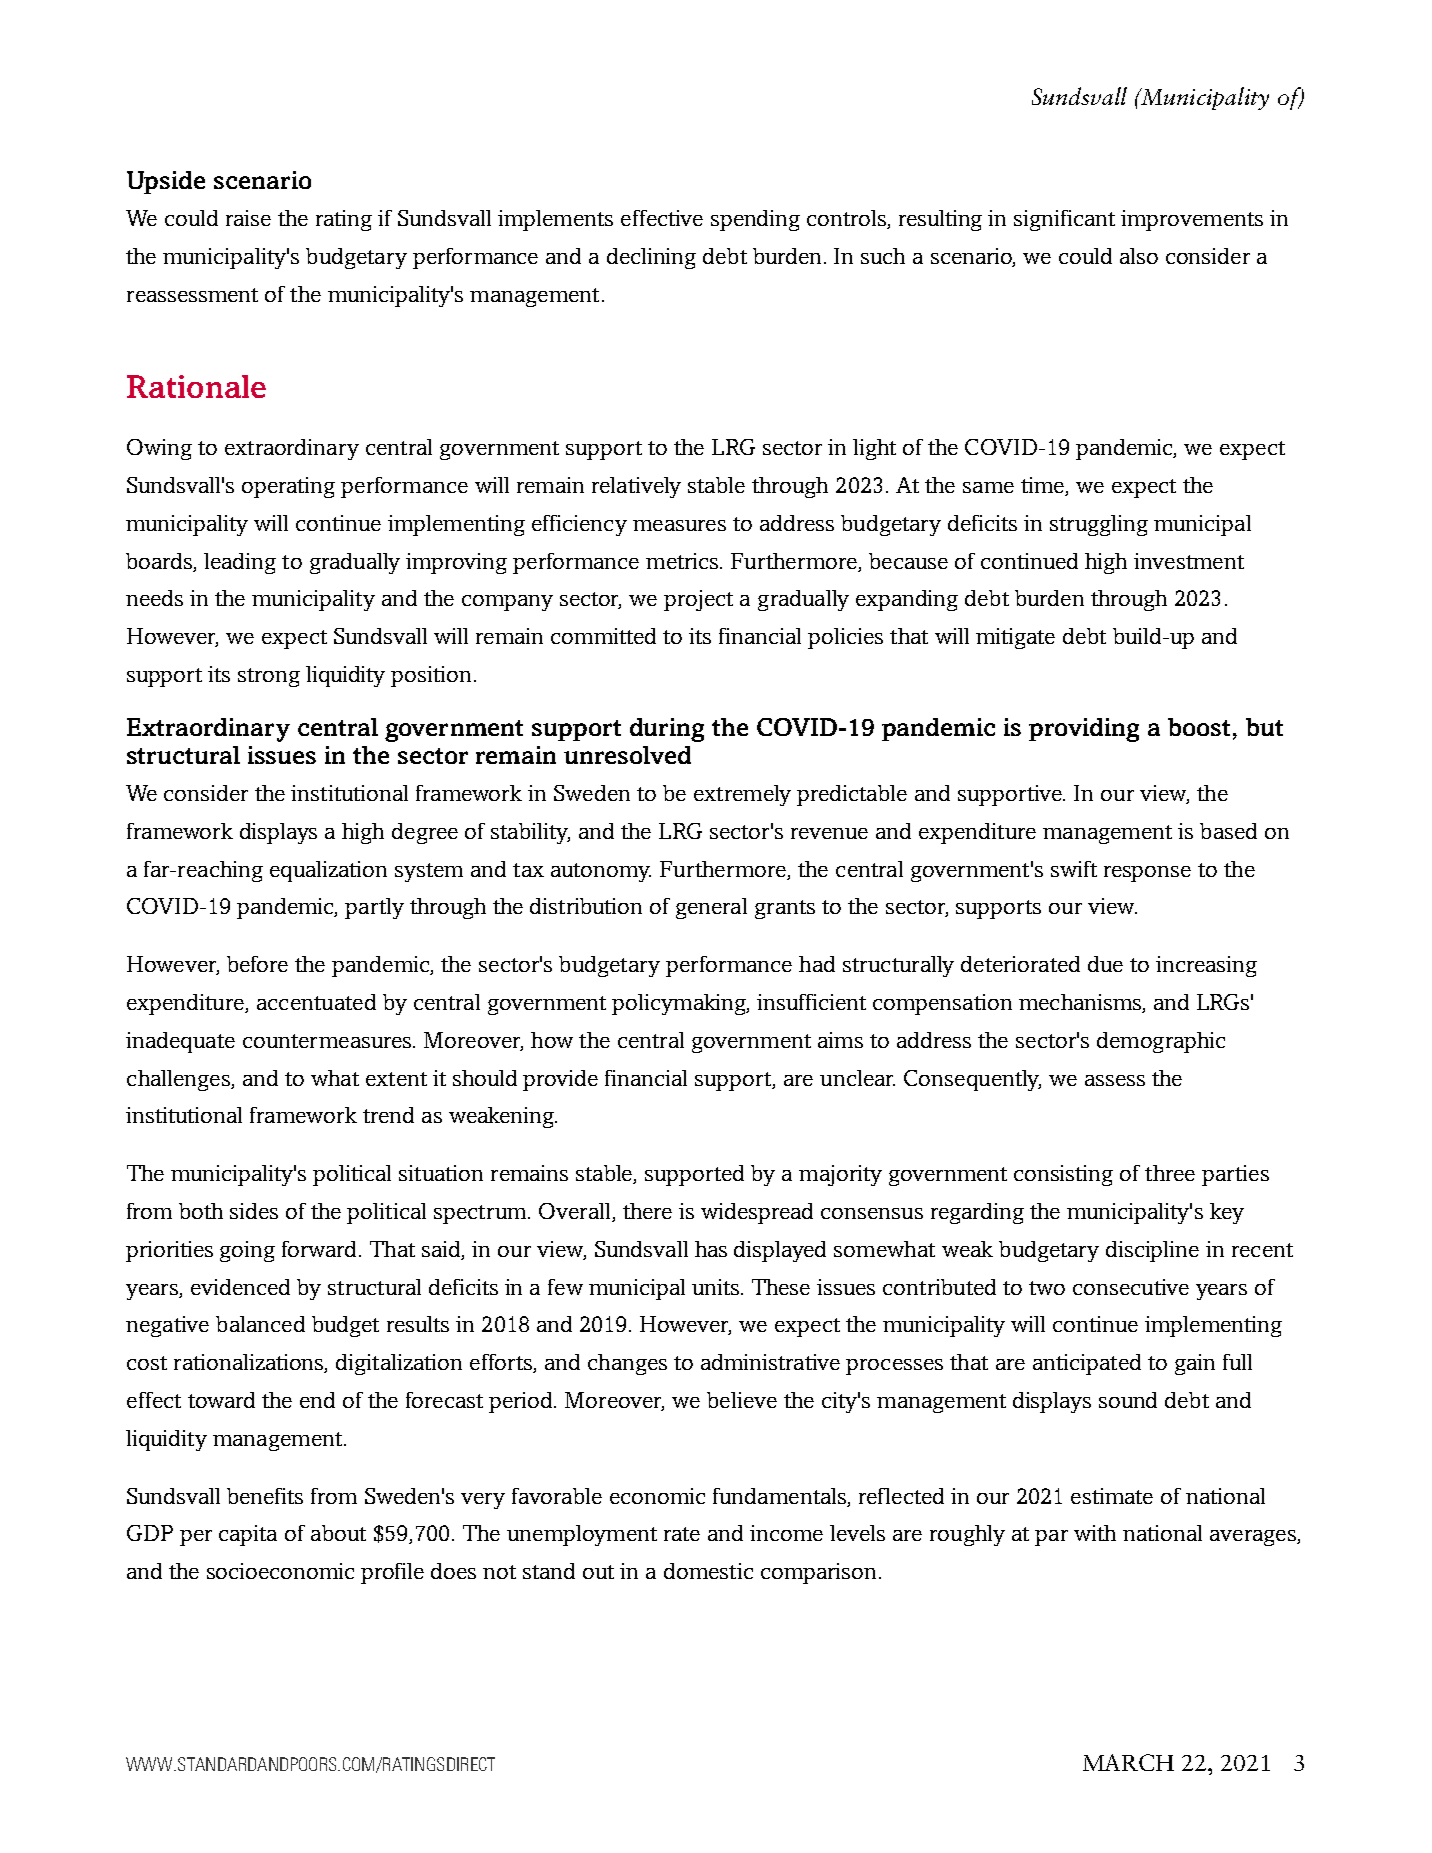 This page has height=1853, width=1432. Describe the element at coordinates (1105, 964) in the page. I see `due` at that location.
